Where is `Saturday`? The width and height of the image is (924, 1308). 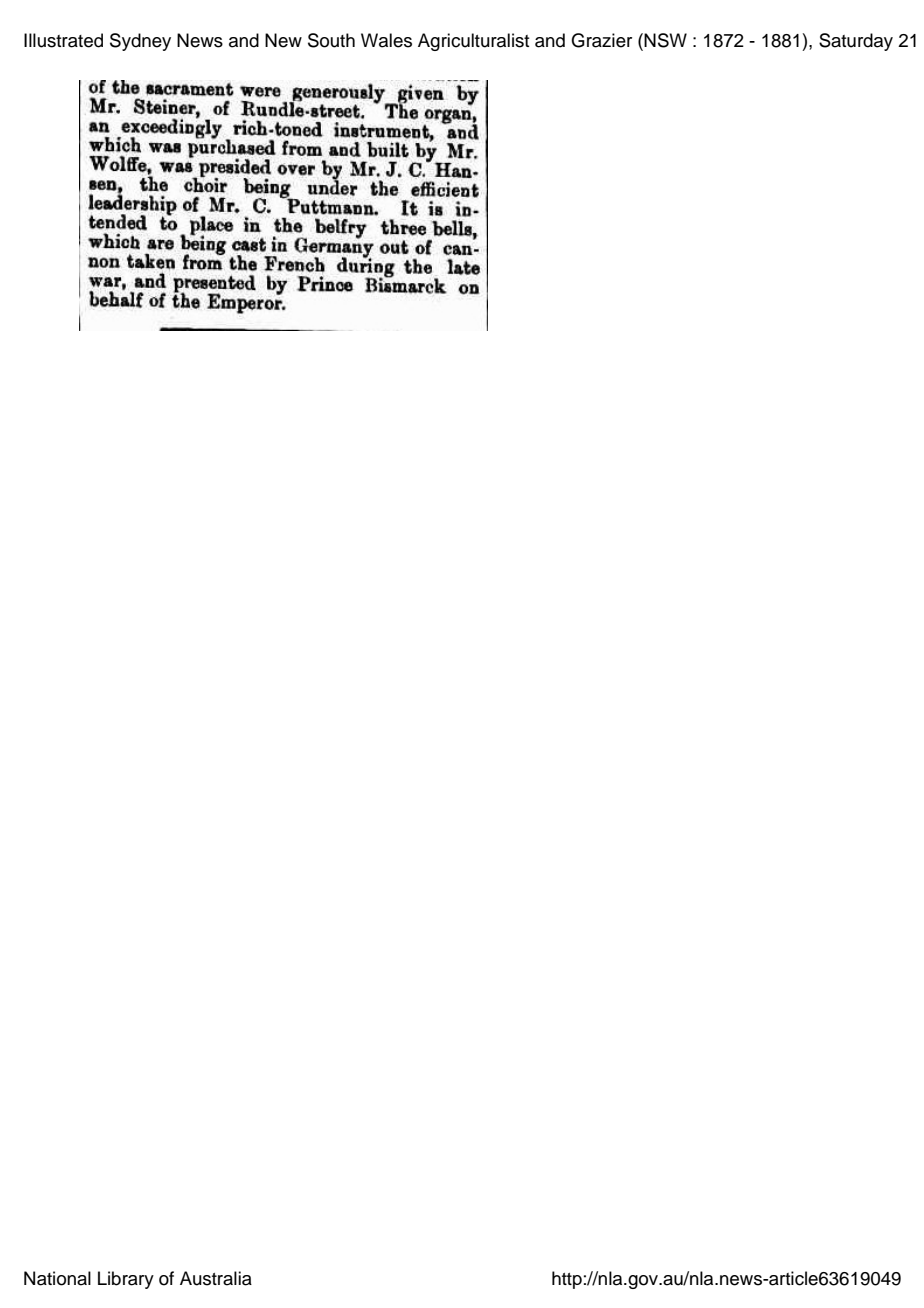 Saturday is located at coordinates (856, 42).
